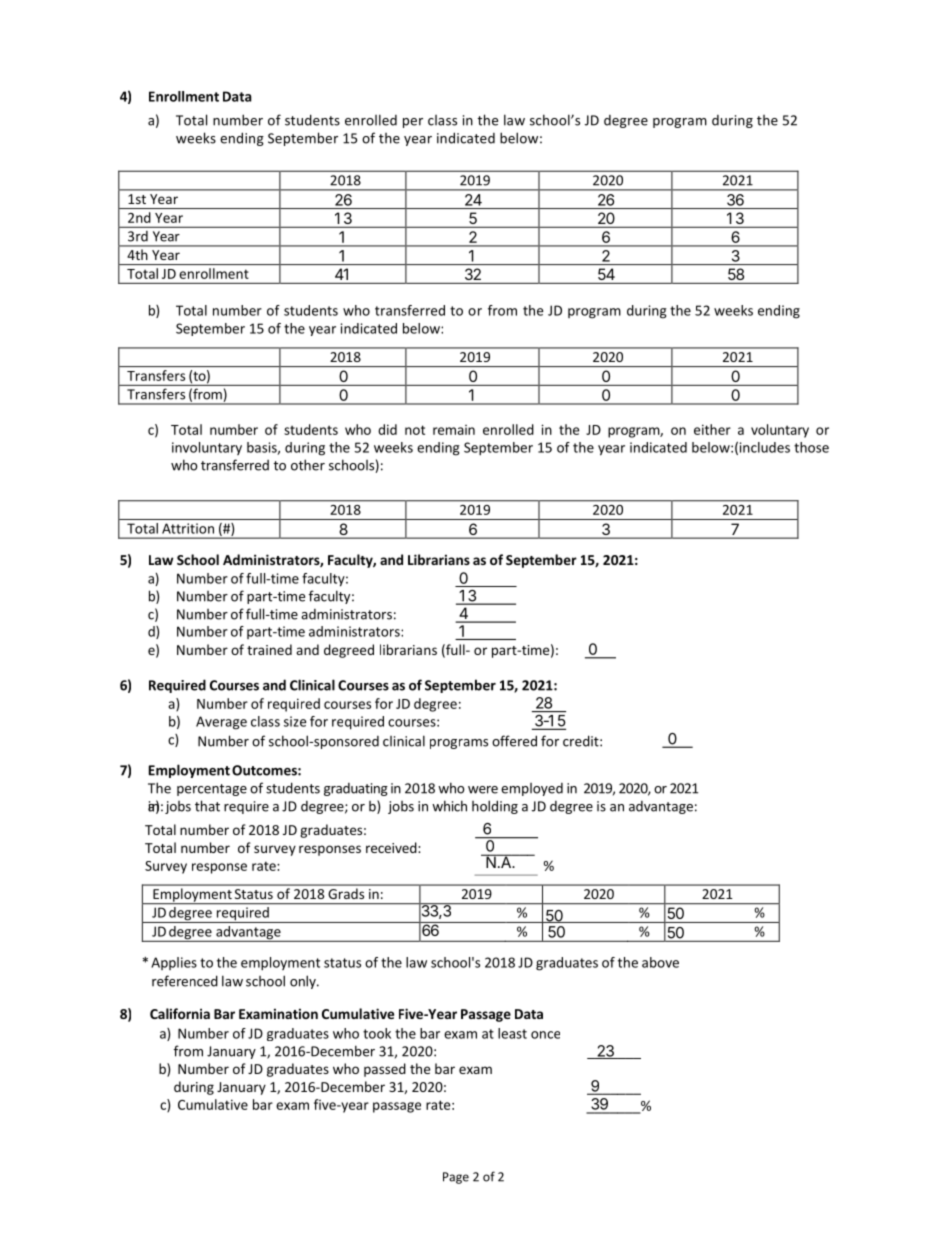 The height and width of the screenshot is (1233, 952). Describe the element at coordinates (454, 430) in the screenshot. I see `remain` at that location.
